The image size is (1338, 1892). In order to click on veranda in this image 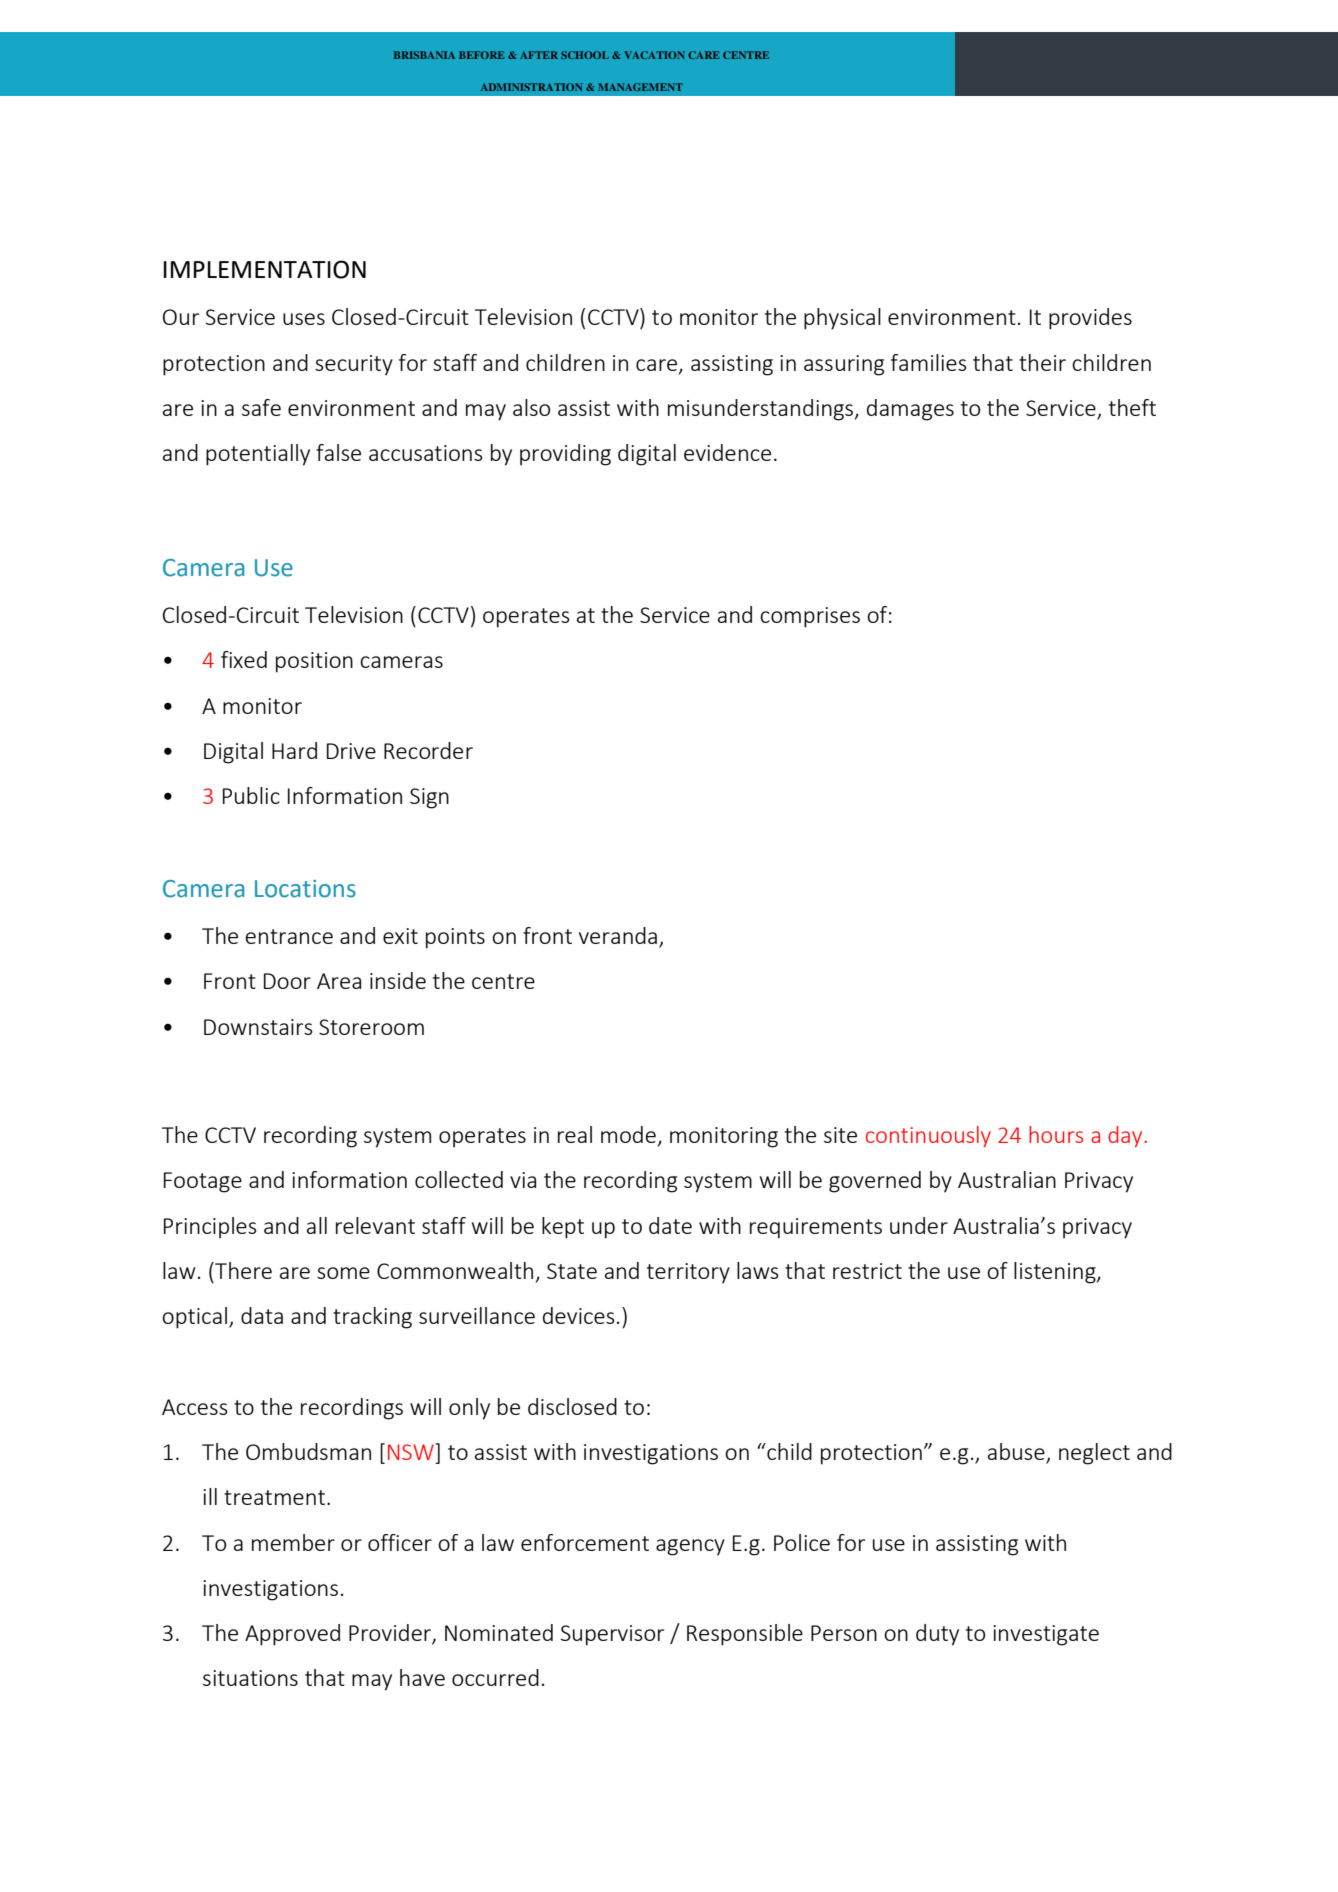, I will do `click(619, 937)`.
